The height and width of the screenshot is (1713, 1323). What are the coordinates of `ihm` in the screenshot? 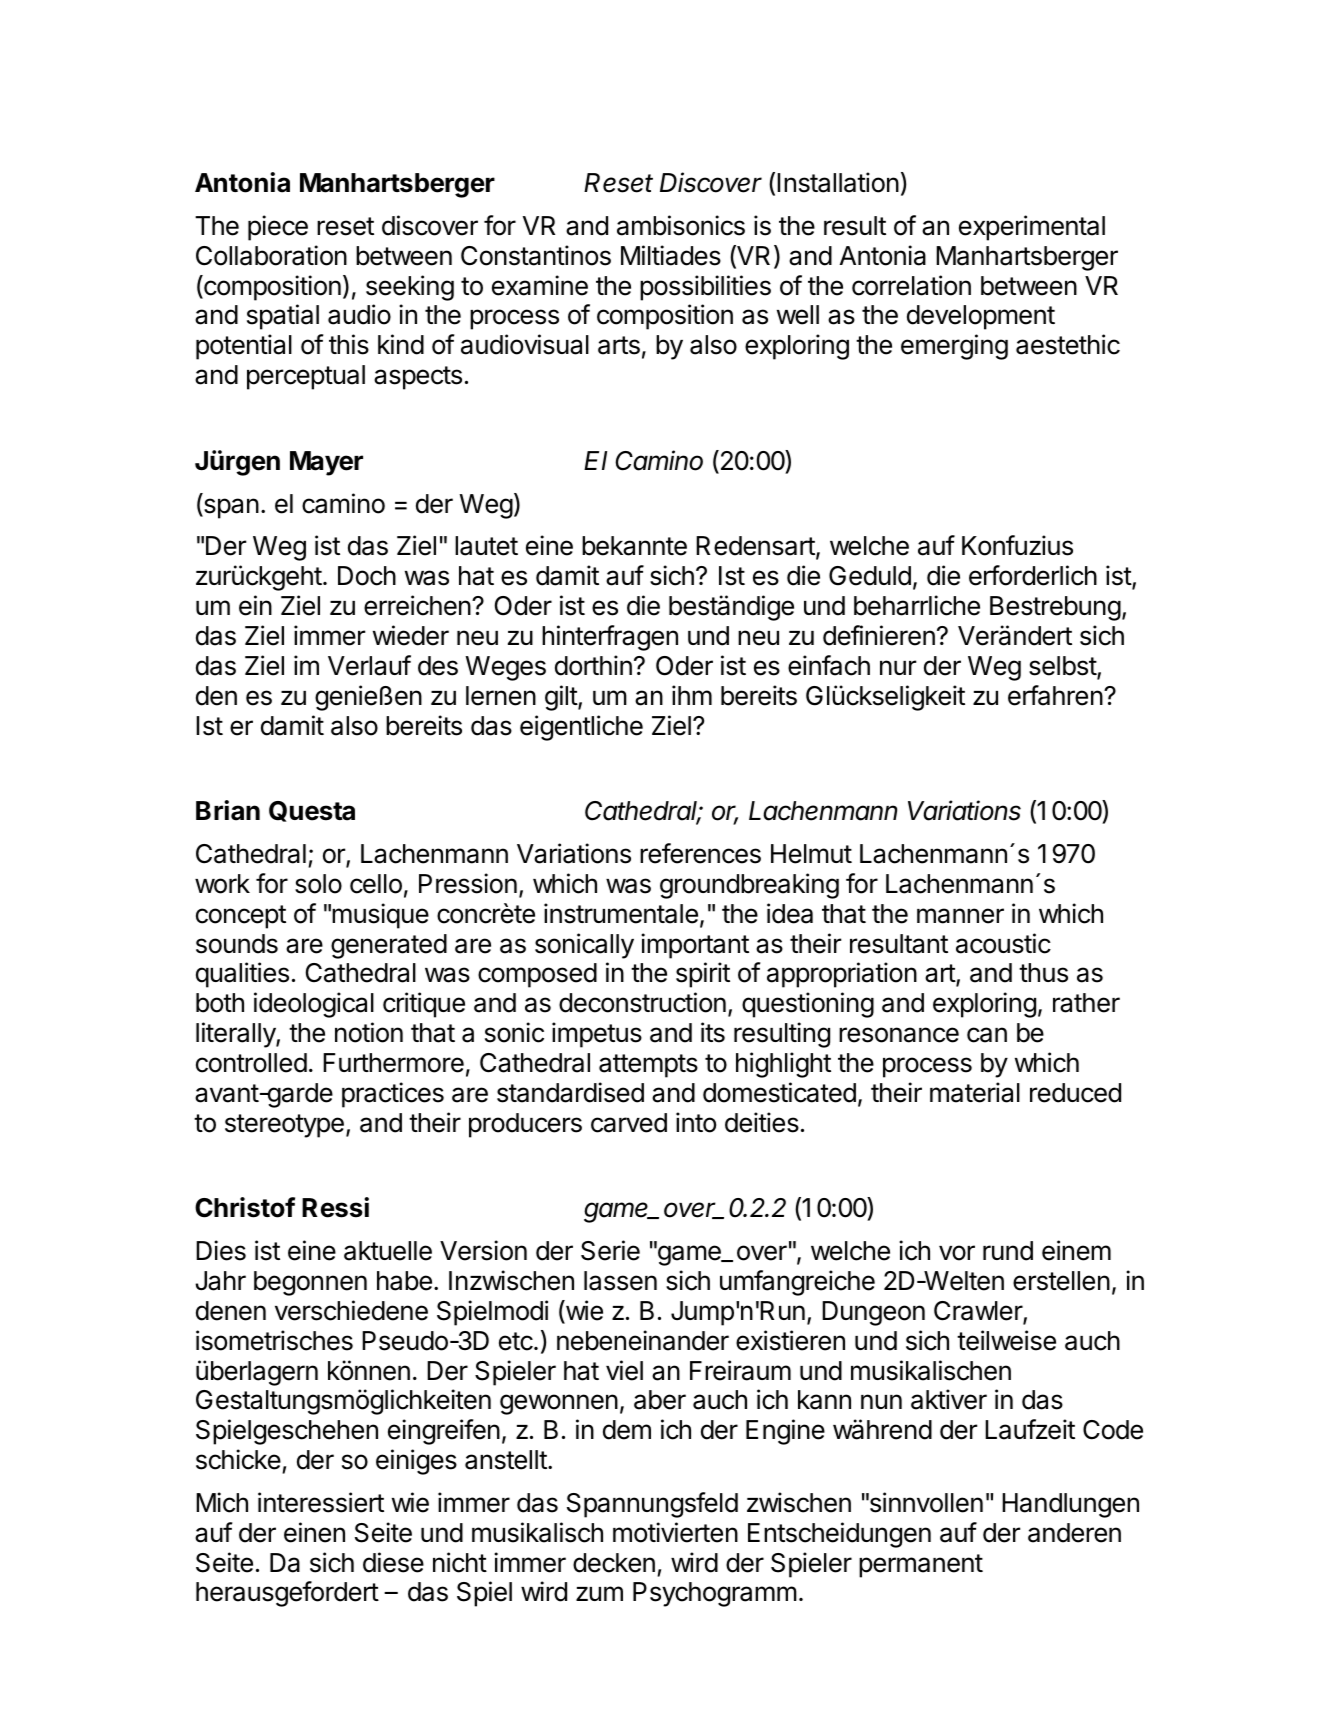 It's located at (692, 695).
